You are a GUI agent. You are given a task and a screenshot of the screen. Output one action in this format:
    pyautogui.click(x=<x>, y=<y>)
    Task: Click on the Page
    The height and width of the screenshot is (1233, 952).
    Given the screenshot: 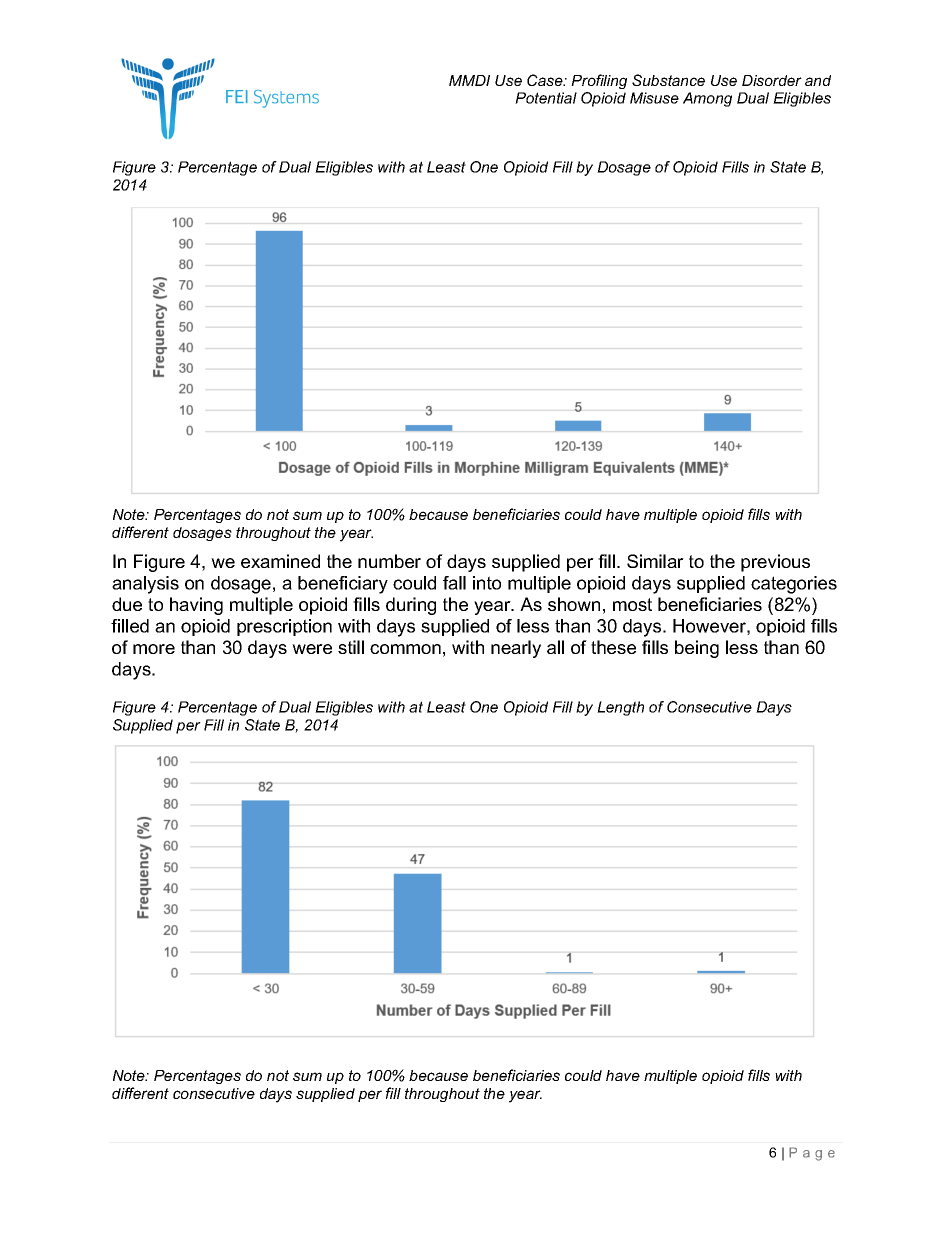 What is the action you would take?
    pyautogui.click(x=812, y=1154)
